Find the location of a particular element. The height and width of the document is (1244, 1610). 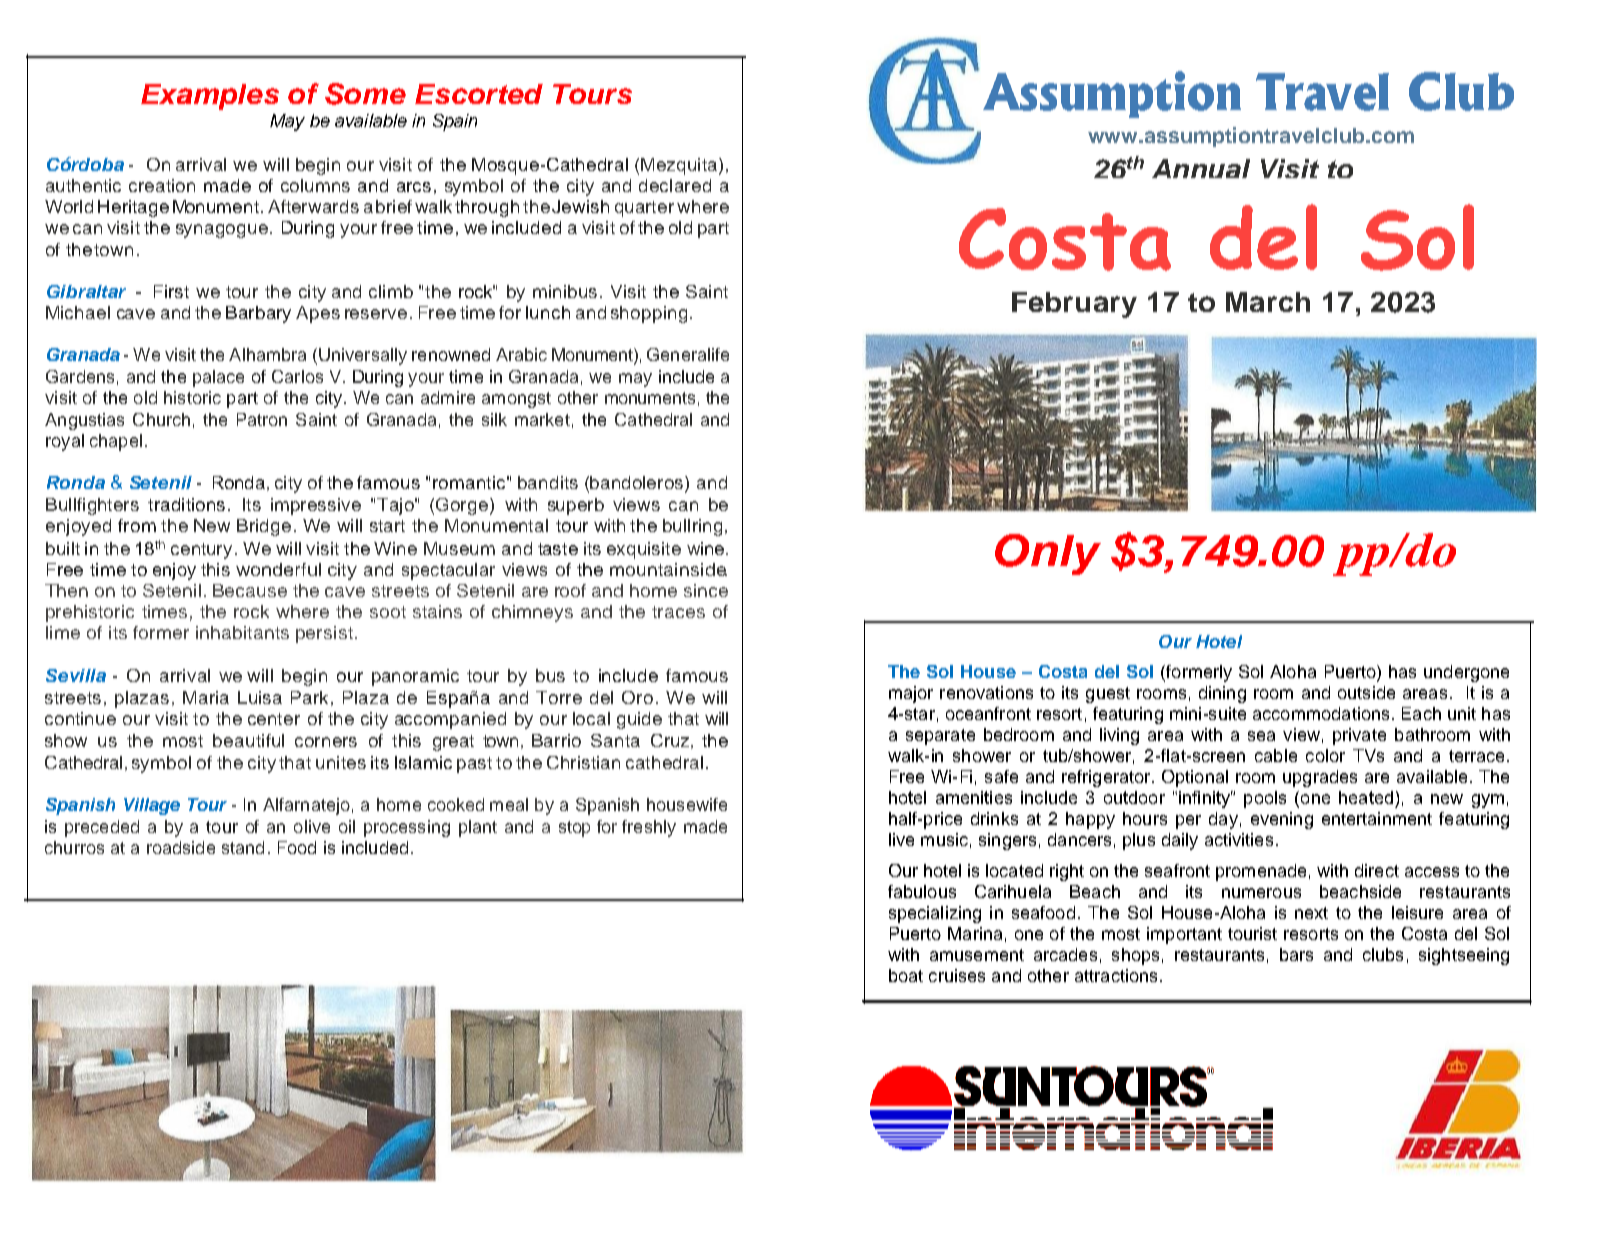

Bridge is located at coordinates (264, 527).
